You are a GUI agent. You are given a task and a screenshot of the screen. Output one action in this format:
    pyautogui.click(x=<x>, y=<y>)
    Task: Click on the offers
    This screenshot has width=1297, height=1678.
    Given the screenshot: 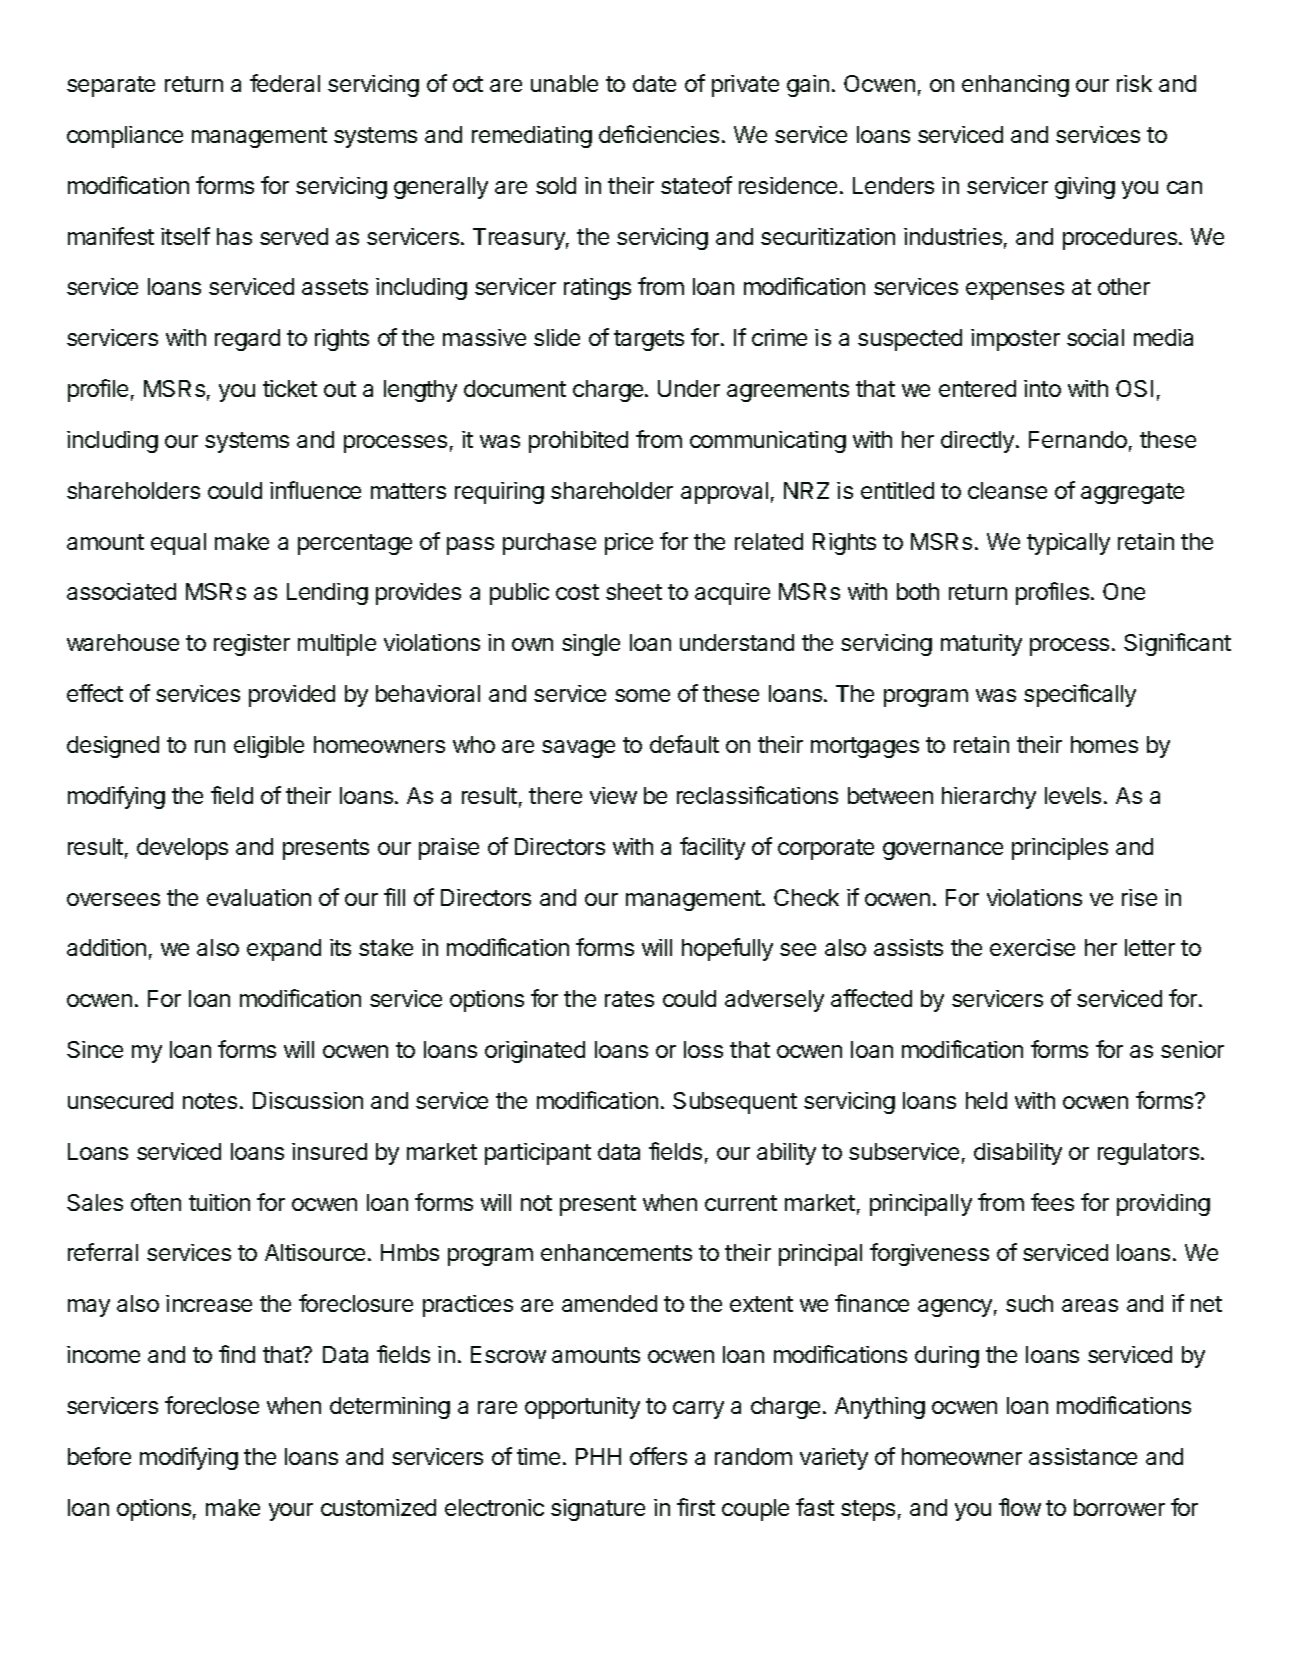 What is the action you would take?
    pyautogui.click(x=658, y=1456)
